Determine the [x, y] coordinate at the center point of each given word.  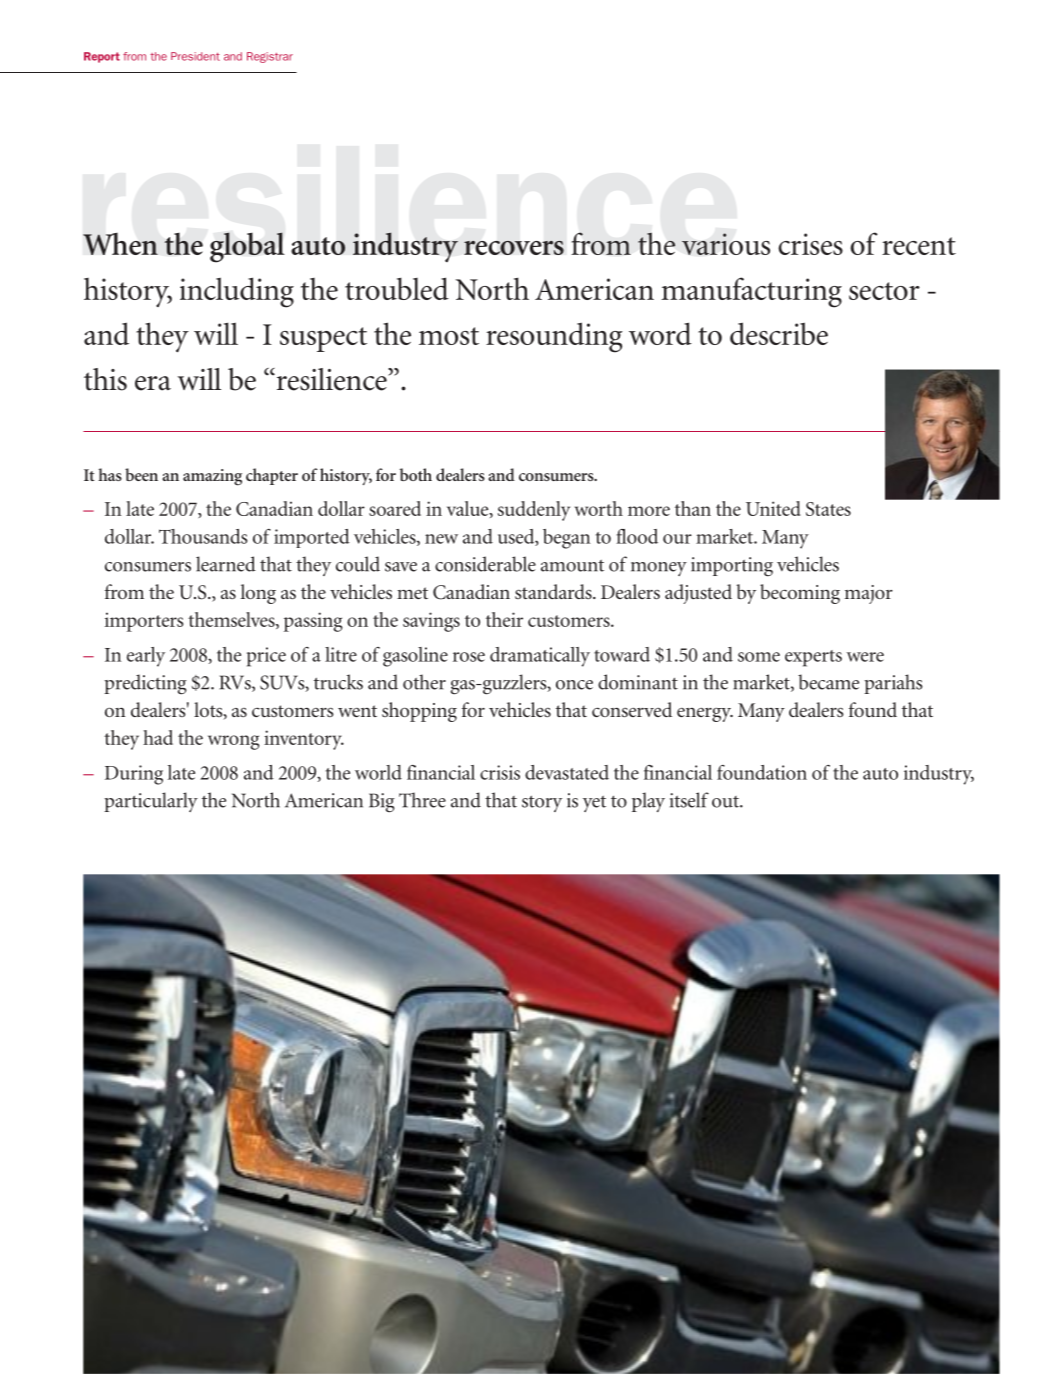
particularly [151, 802]
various [726, 244]
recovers [514, 247]
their [504, 619]
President [195, 56]
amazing [212, 477]
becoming [800, 594]
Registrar [270, 57]
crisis [500, 772]
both [415, 474]
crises [810, 244]
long [258, 594]
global [247, 247]
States [828, 509]
